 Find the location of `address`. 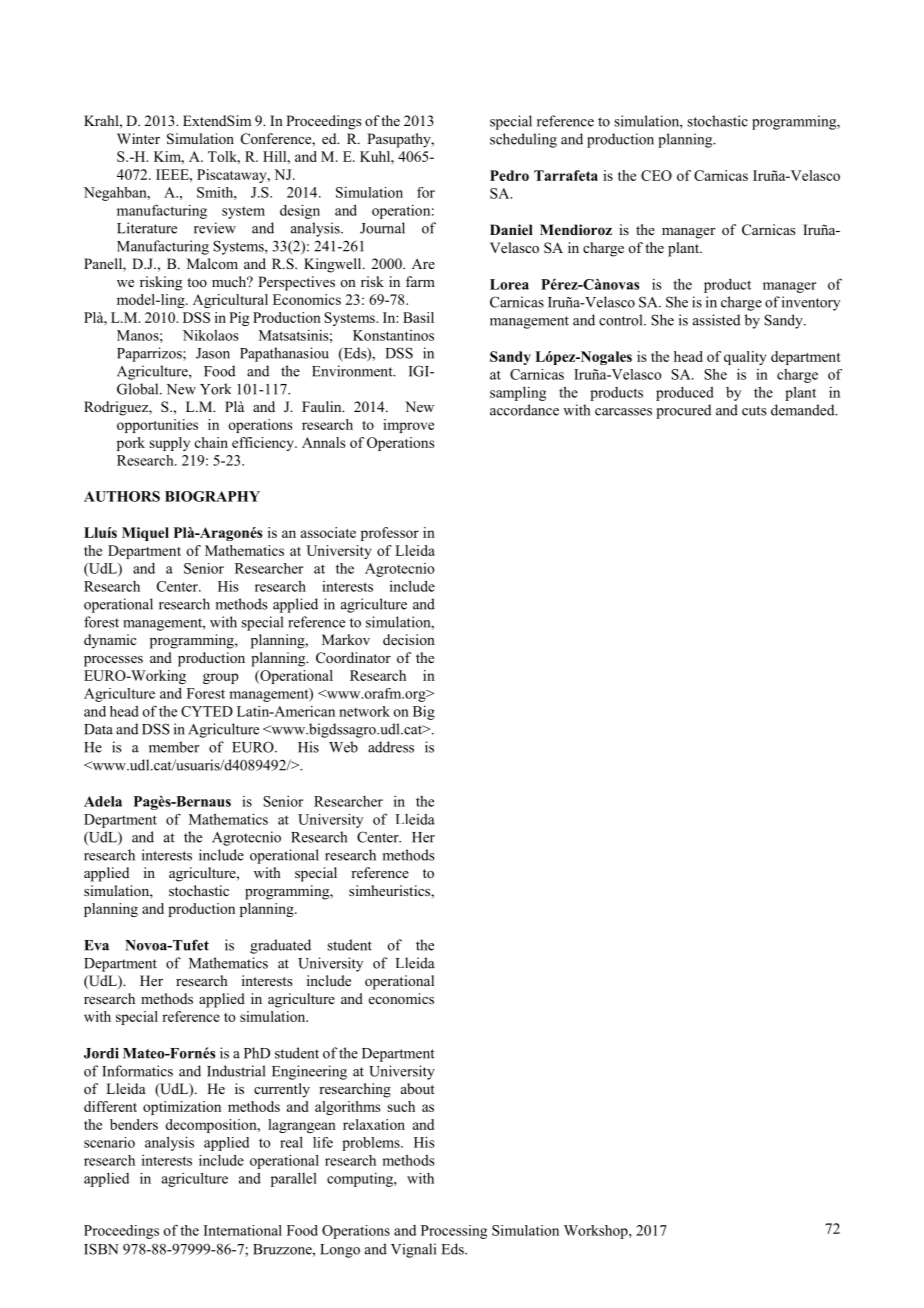

address is located at coordinates (391, 747).
